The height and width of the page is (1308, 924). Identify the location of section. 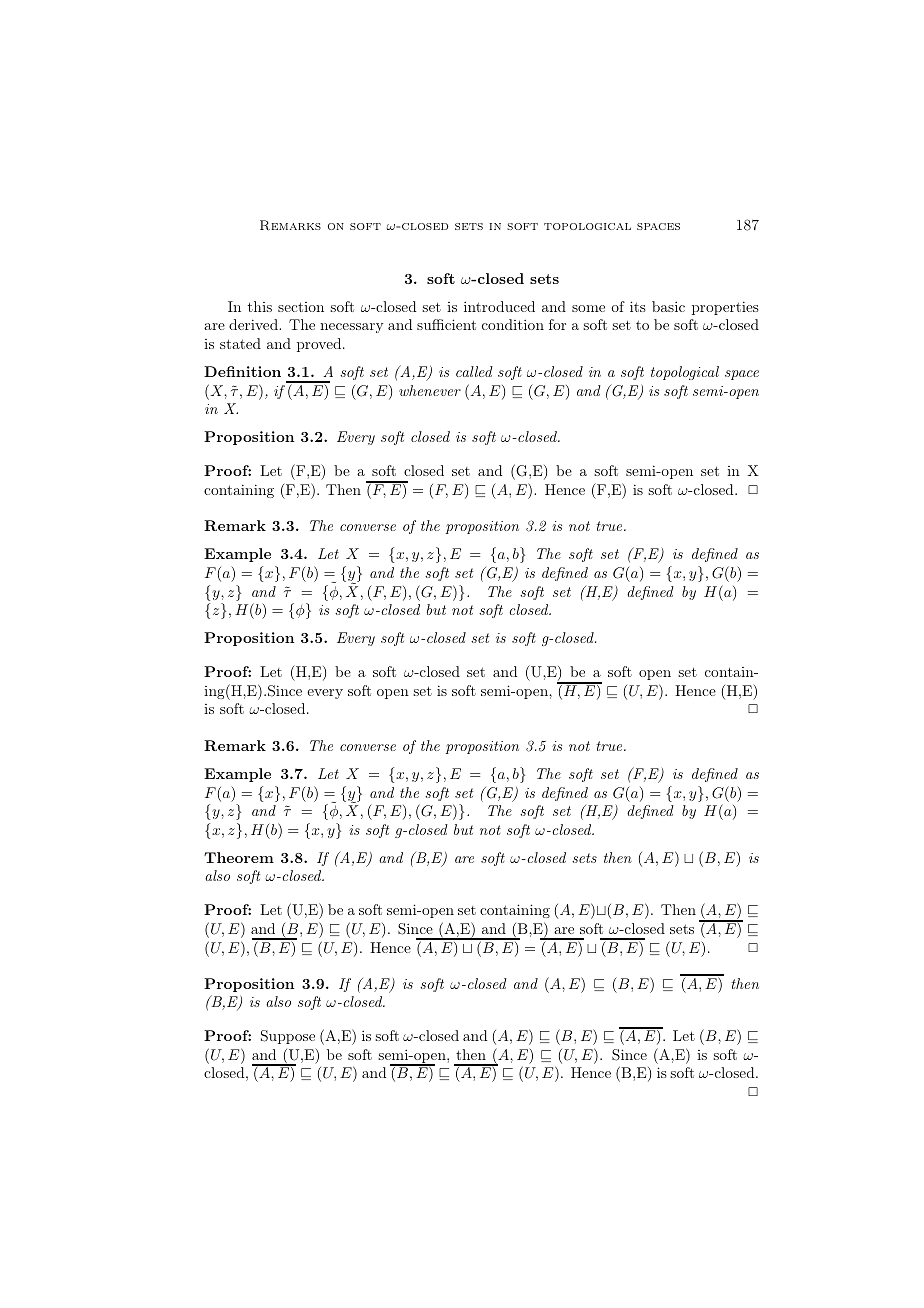
(301, 307).
